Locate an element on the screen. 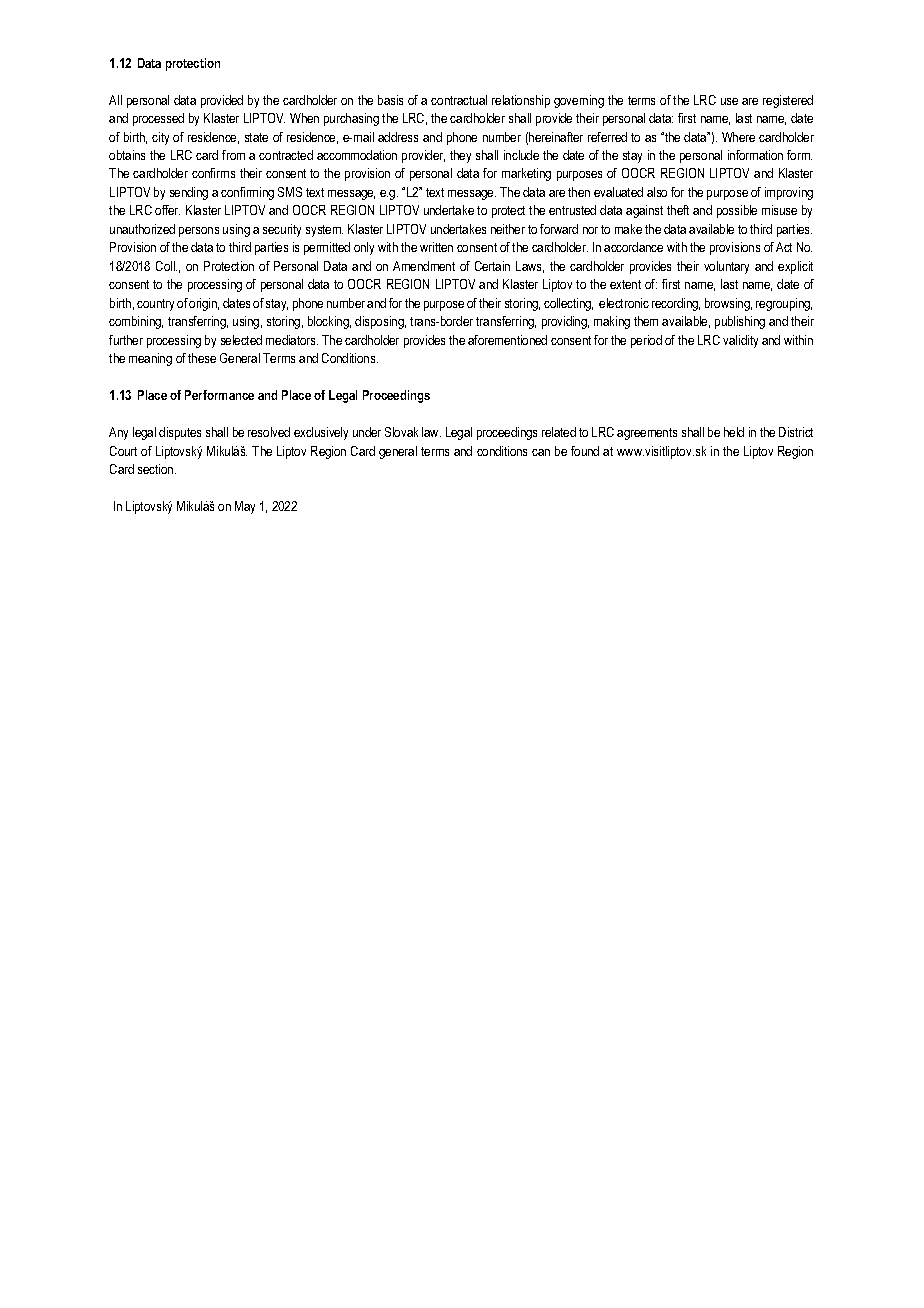  processed is located at coordinates (158, 119).
